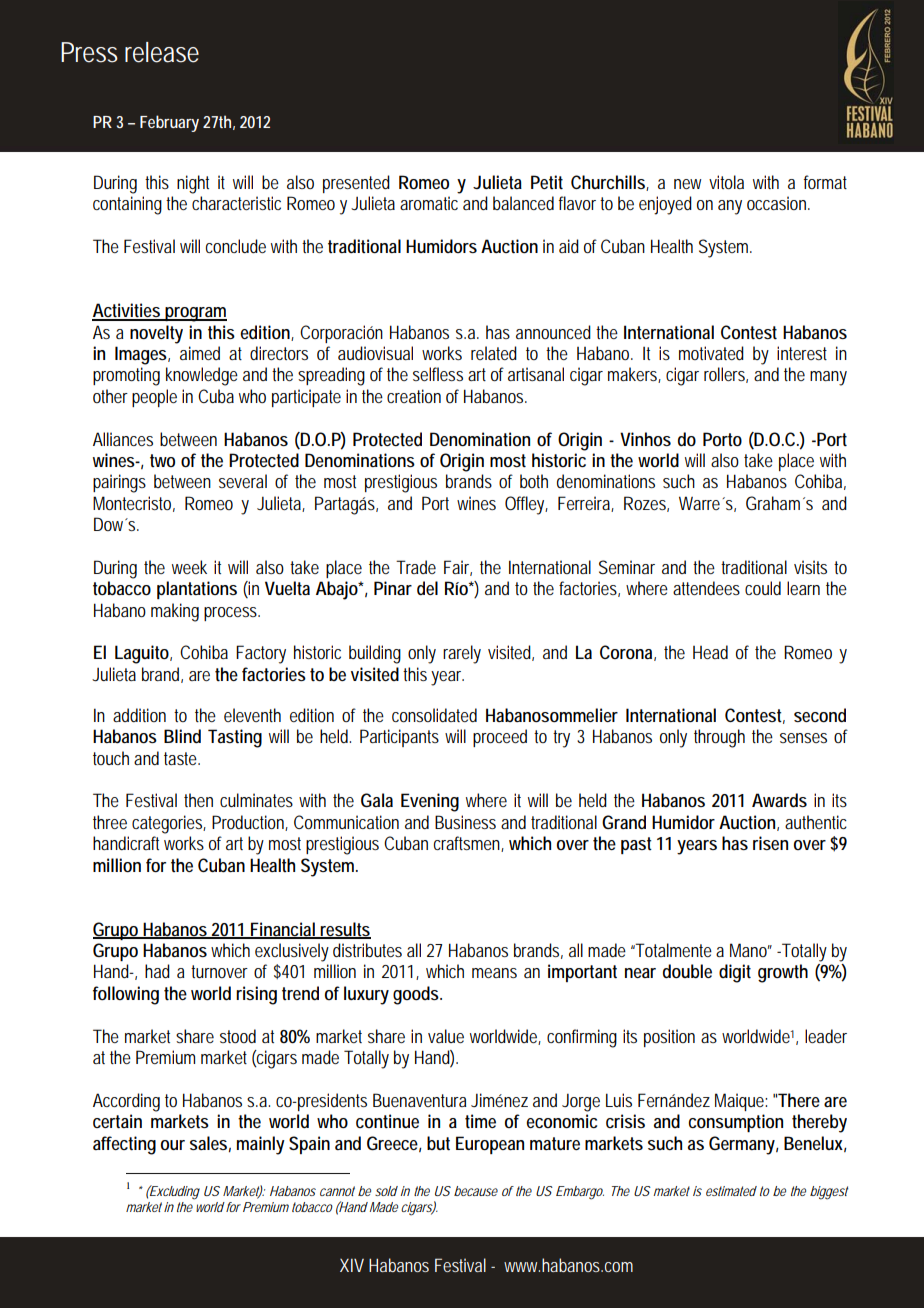  What do you see at coordinates (169, 123) in the page?
I see `February` at bounding box center [169, 123].
